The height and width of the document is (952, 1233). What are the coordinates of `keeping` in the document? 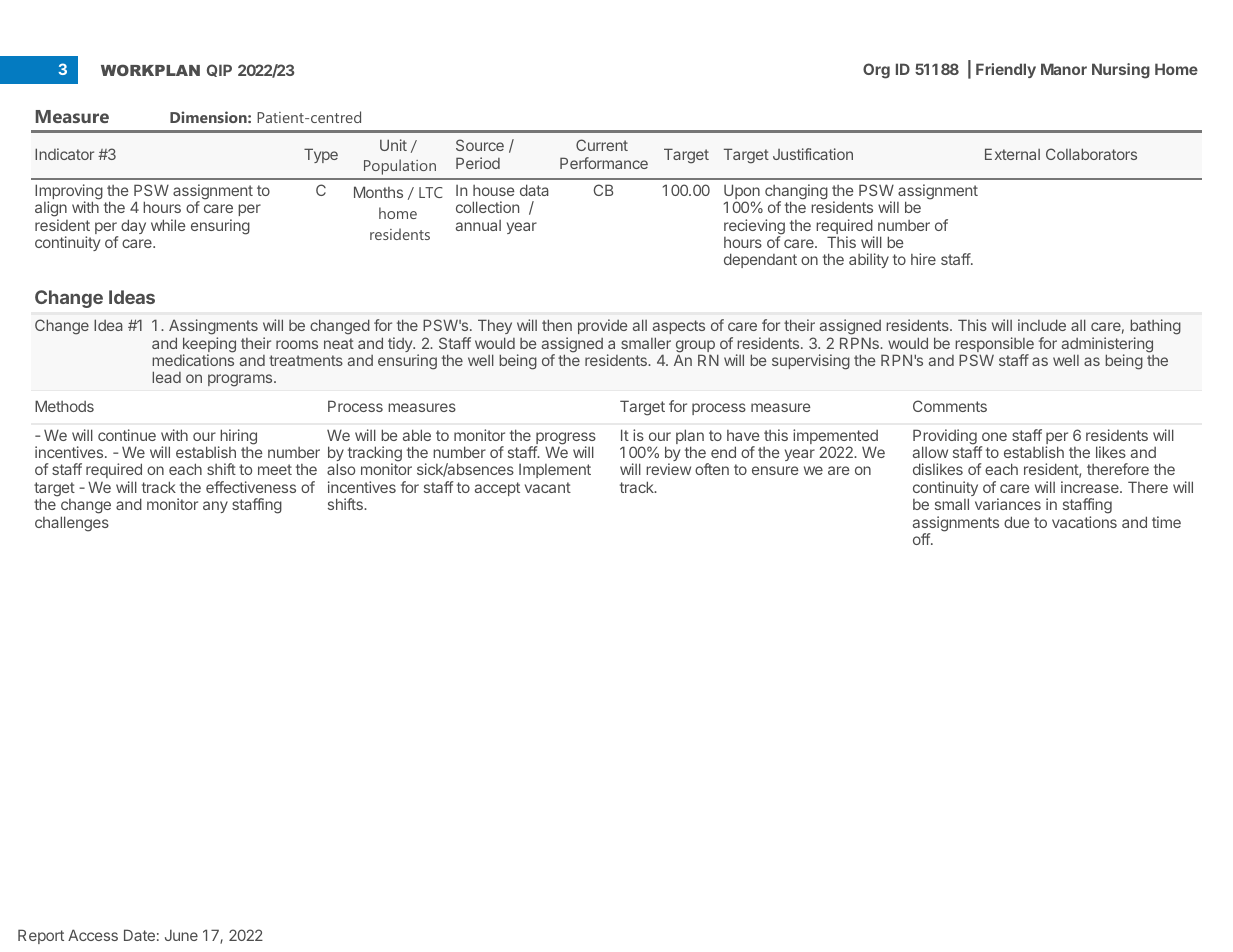 It's located at (209, 346).
